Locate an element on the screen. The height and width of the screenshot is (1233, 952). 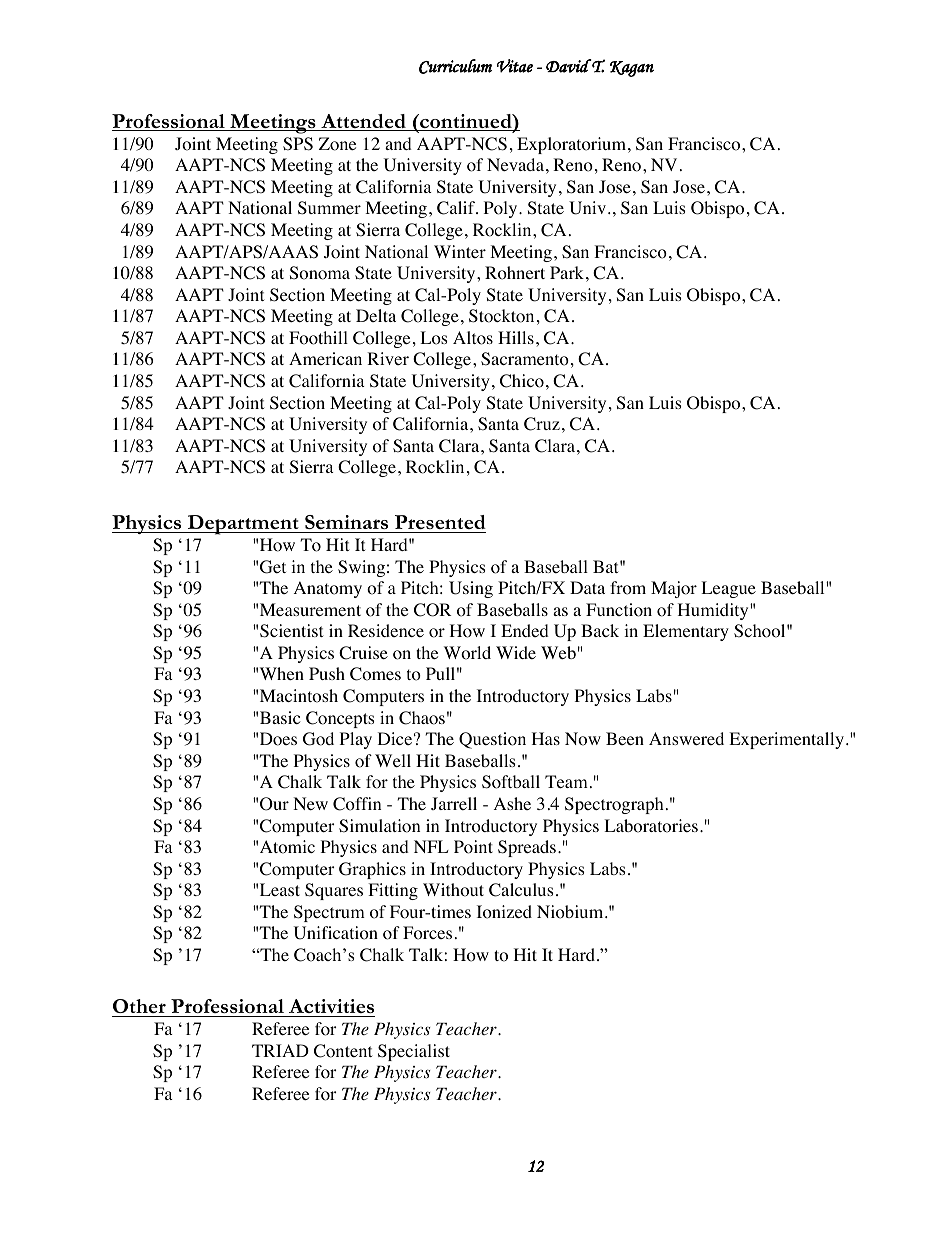
TRIAD is located at coordinates (280, 1050).
